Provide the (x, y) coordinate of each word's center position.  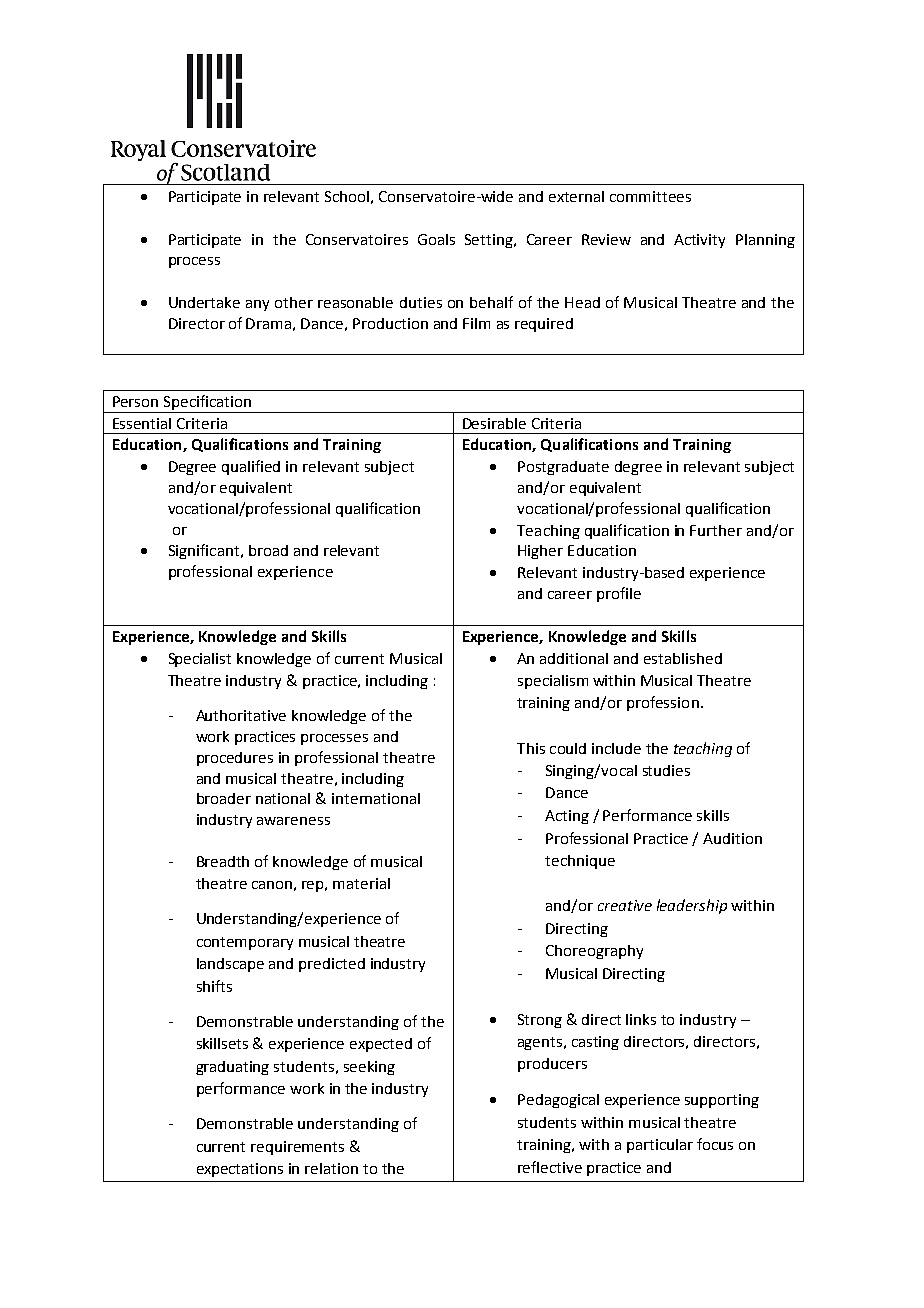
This (531, 748)
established (683, 658)
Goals (436, 239)
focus (715, 1144)
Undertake (204, 302)
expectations (240, 1170)
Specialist (200, 660)
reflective (550, 1167)
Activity (699, 241)
